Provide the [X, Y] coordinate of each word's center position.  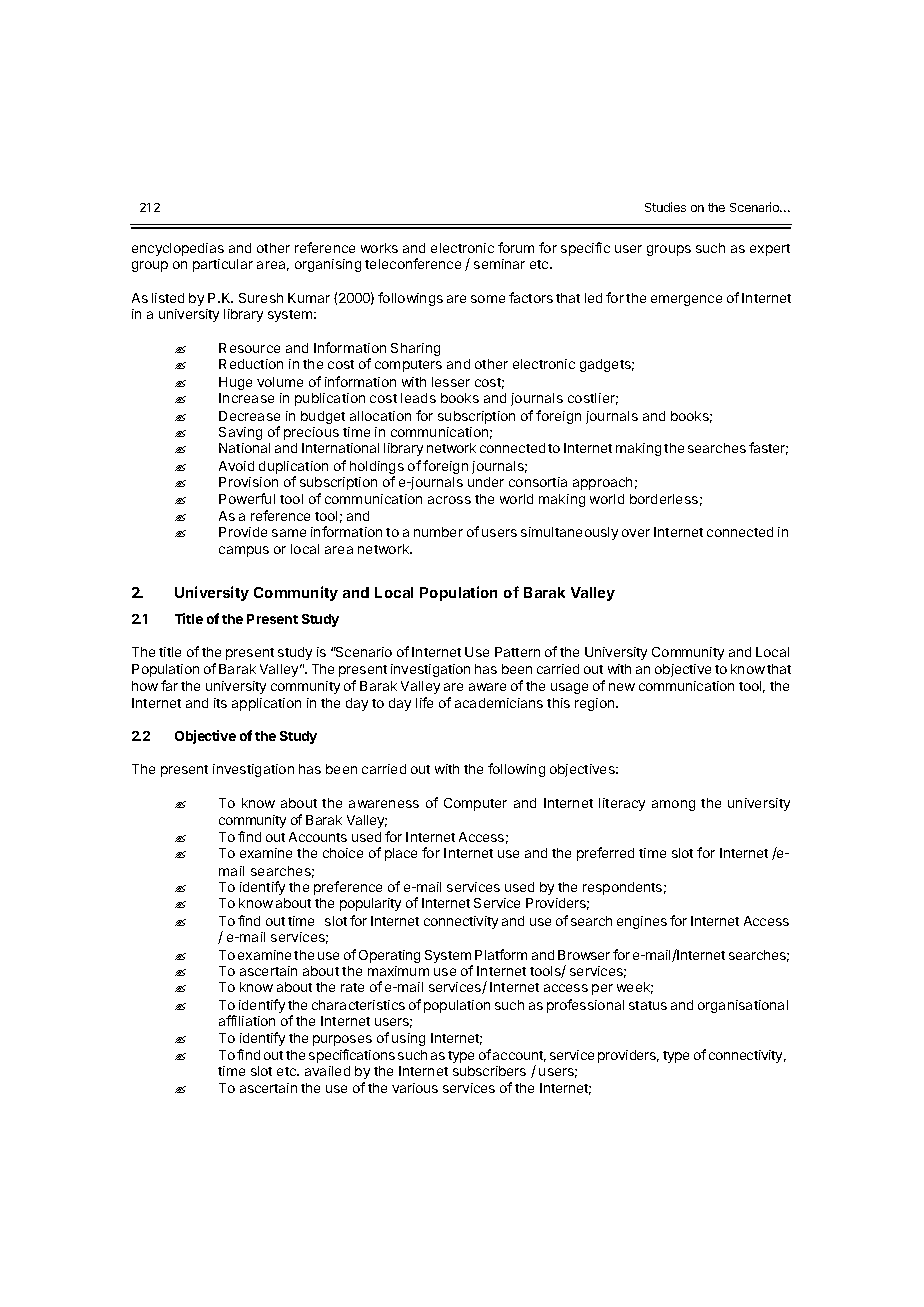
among [673, 805]
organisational [743, 1006]
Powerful [247, 498]
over [636, 533]
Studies [665, 207]
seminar [499, 264]
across [449, 500]
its [220, 703]
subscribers [489, 1071]
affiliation [247, 1020]
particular [223, 265]
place [401, 854]
